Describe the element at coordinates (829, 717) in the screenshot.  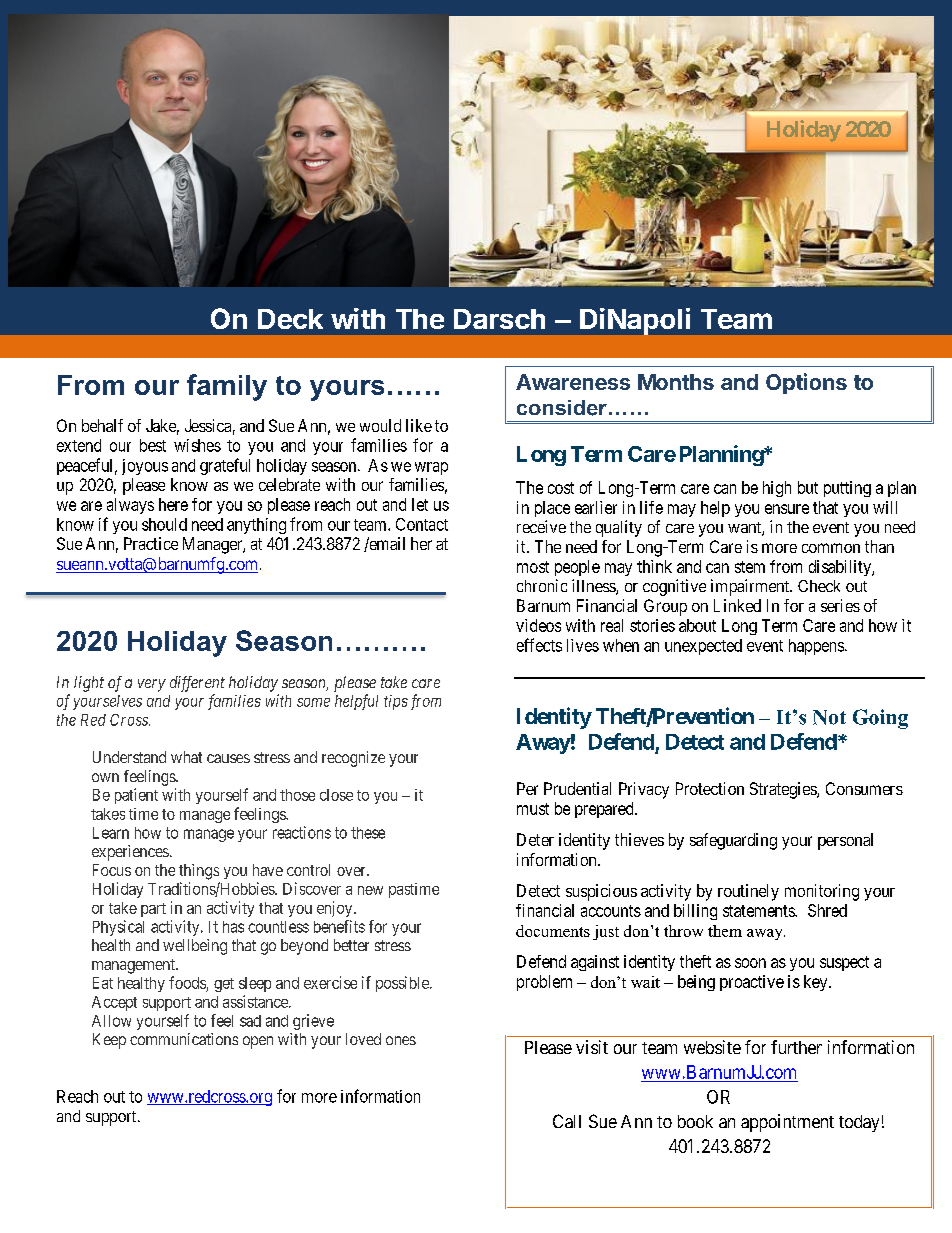
I see `Not` at that location.
